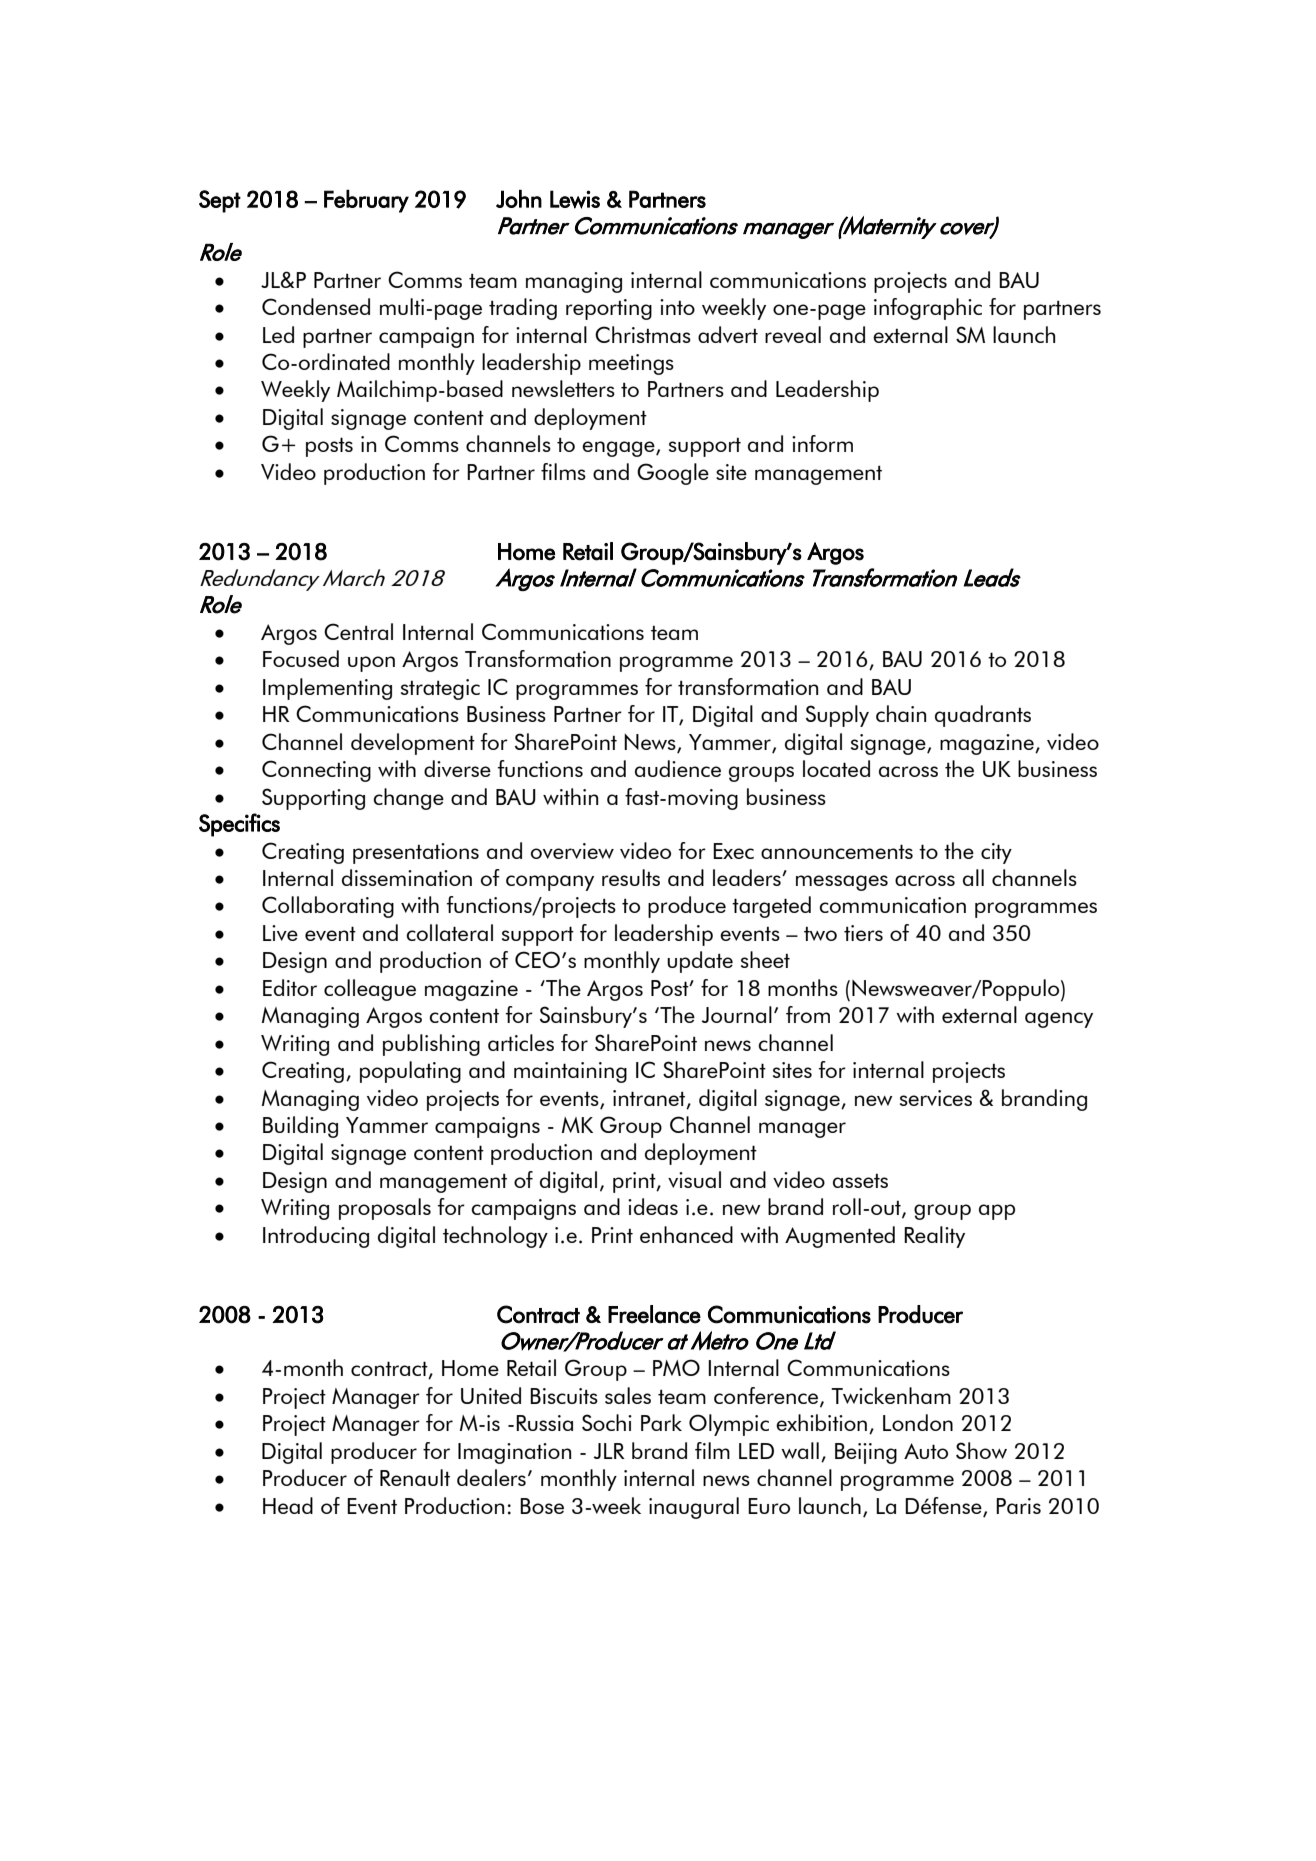 This page has width=1316, height=1861. What do you see at coordinates (575, 199) in the page?
I see `Lewis` at bounding box center [575, 199].
